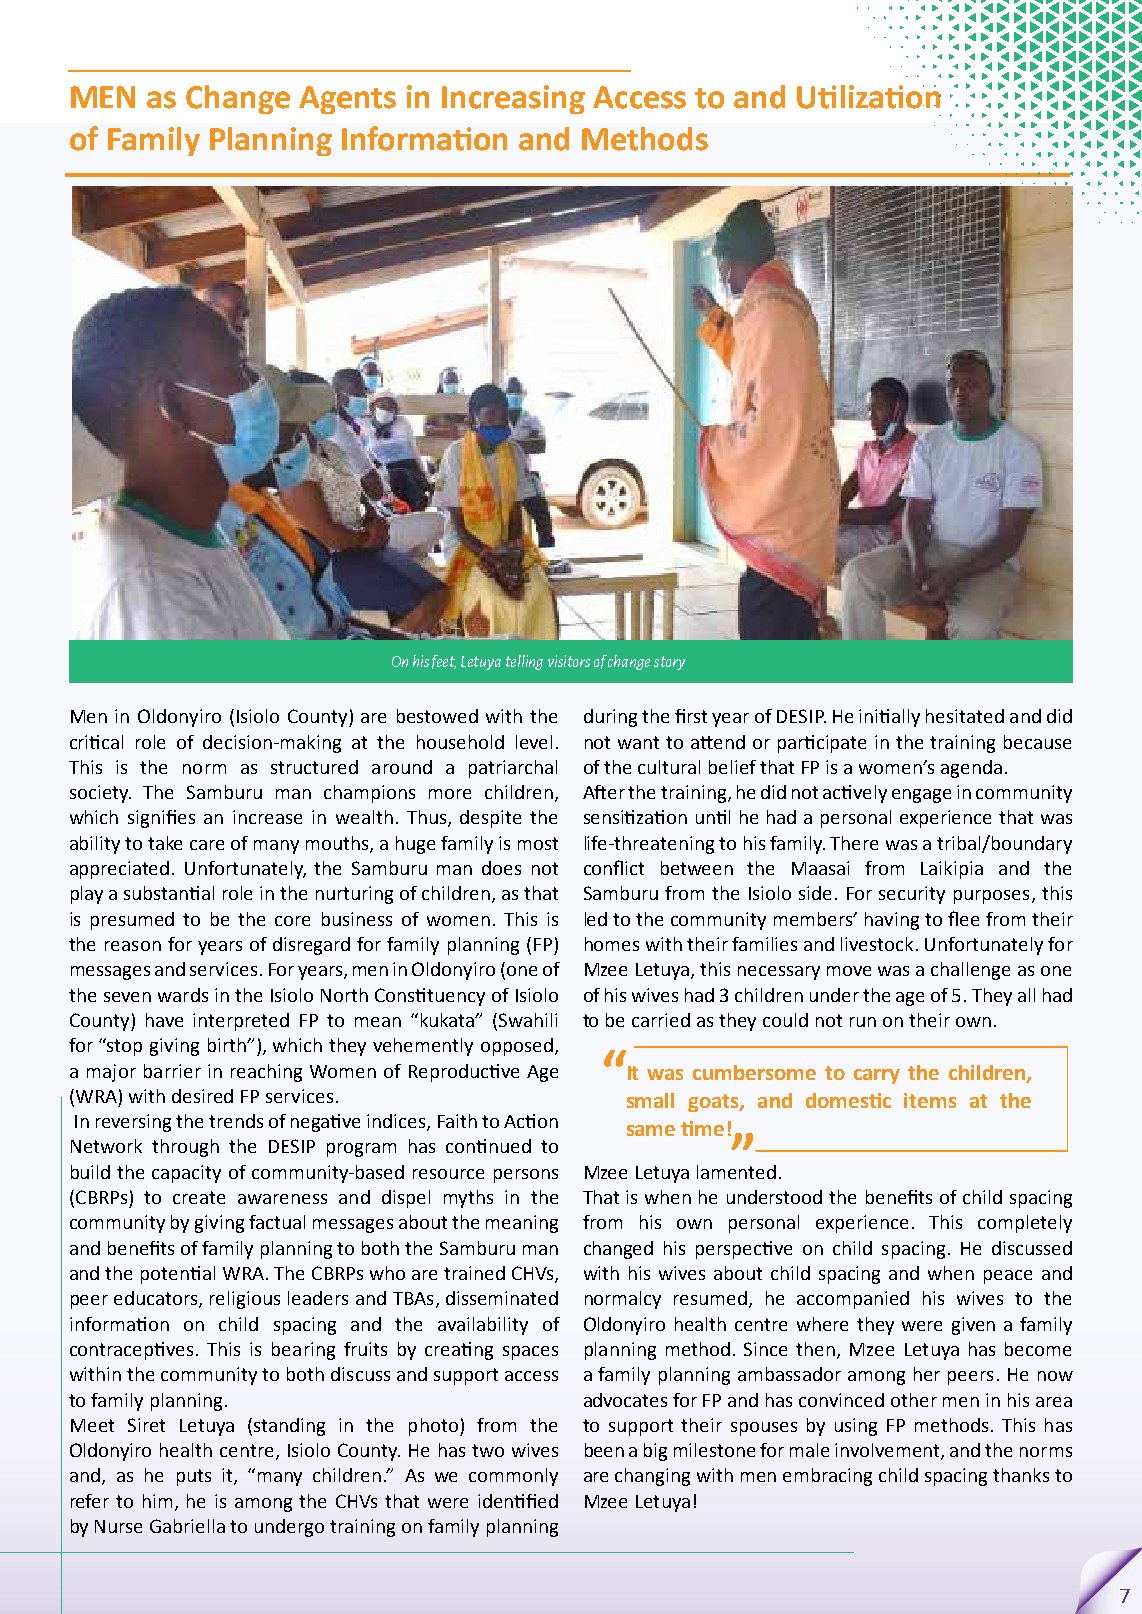  Describe the element at coordinates (96, 742) in the image. I see `critical` at that location.
